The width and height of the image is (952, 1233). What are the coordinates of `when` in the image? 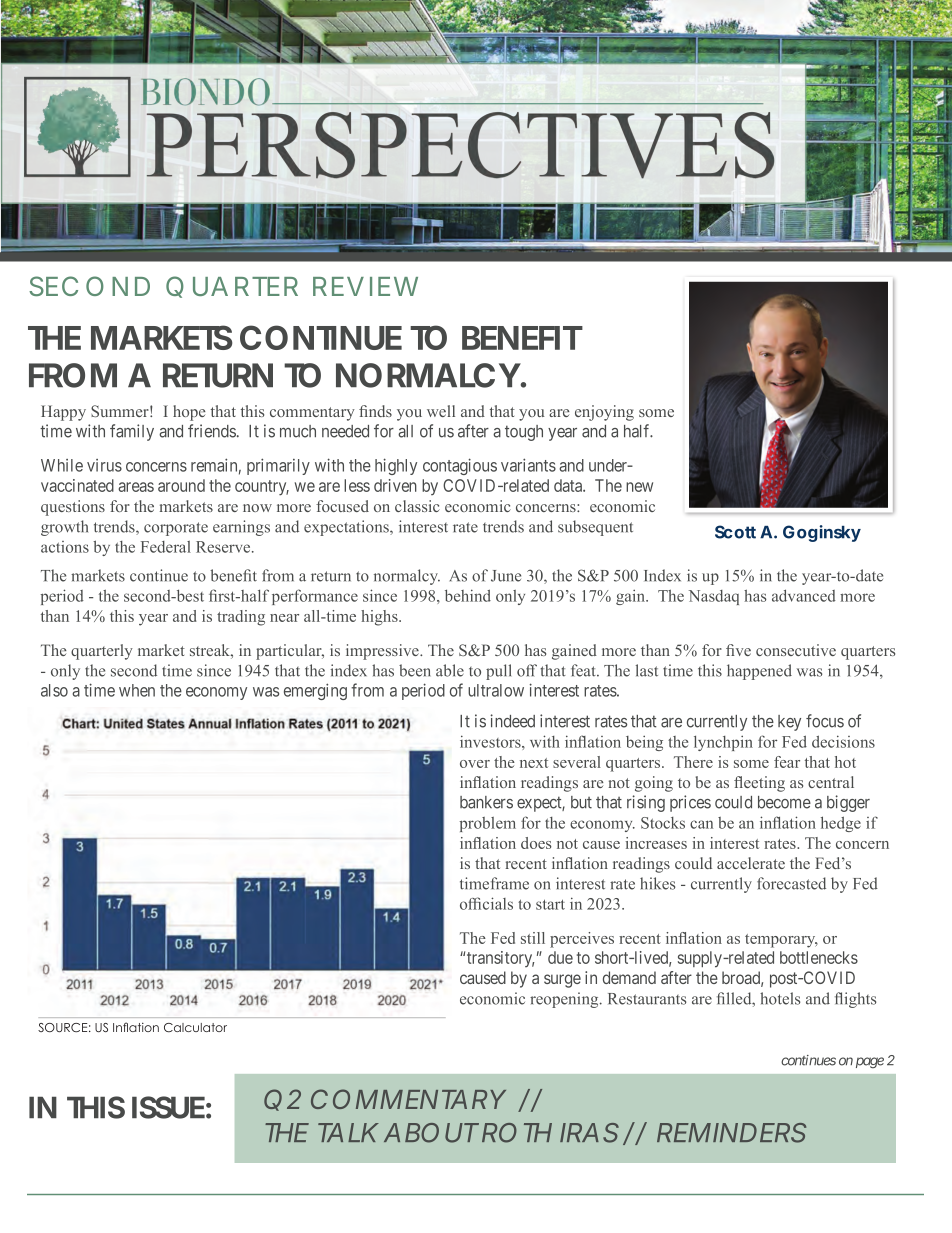 It's located at (137, 690).
